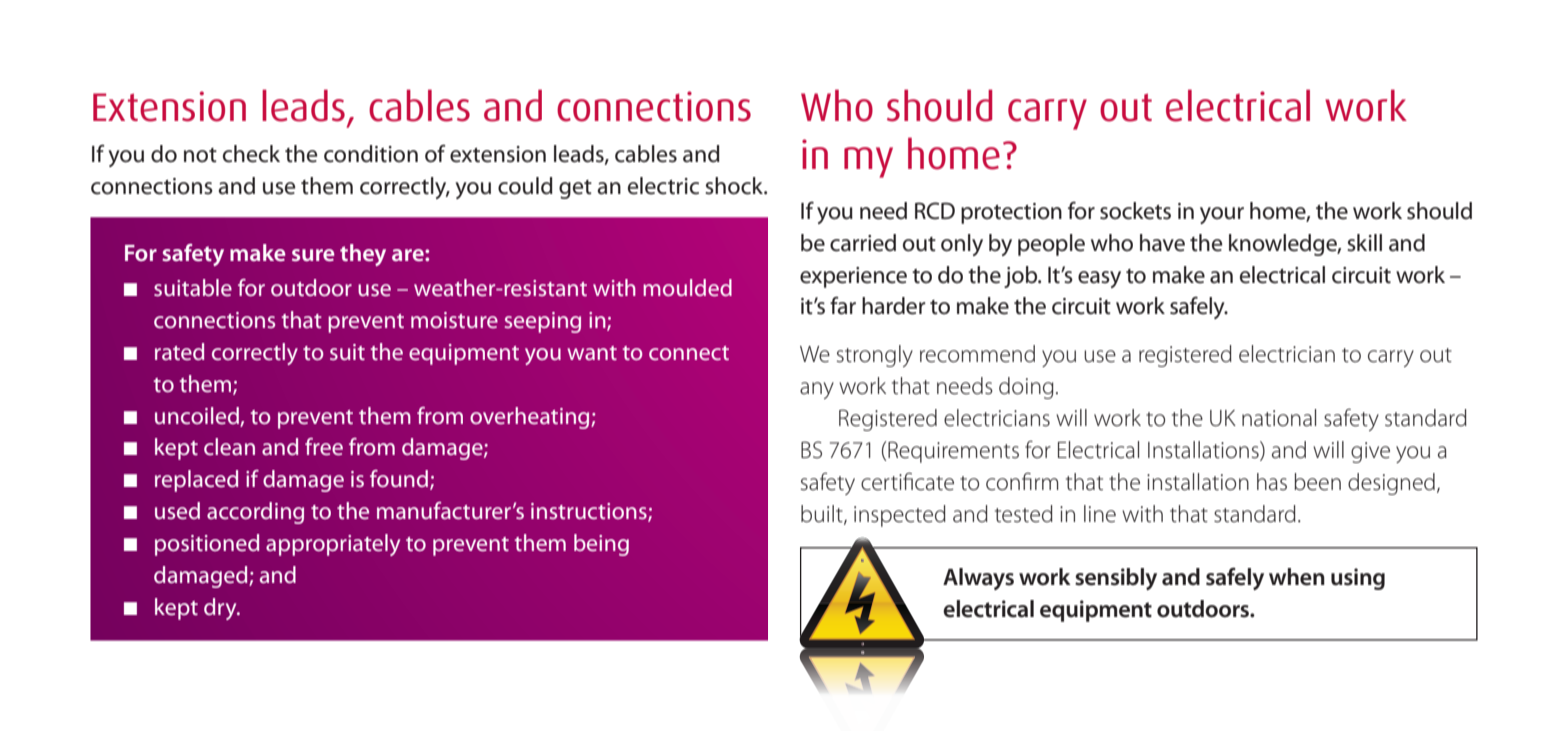 This screenshot has height=731, width=1568. What do you see at coordinates (735, 186) in the screenshot?
I see `shock` at bounding box center [735, 186].
